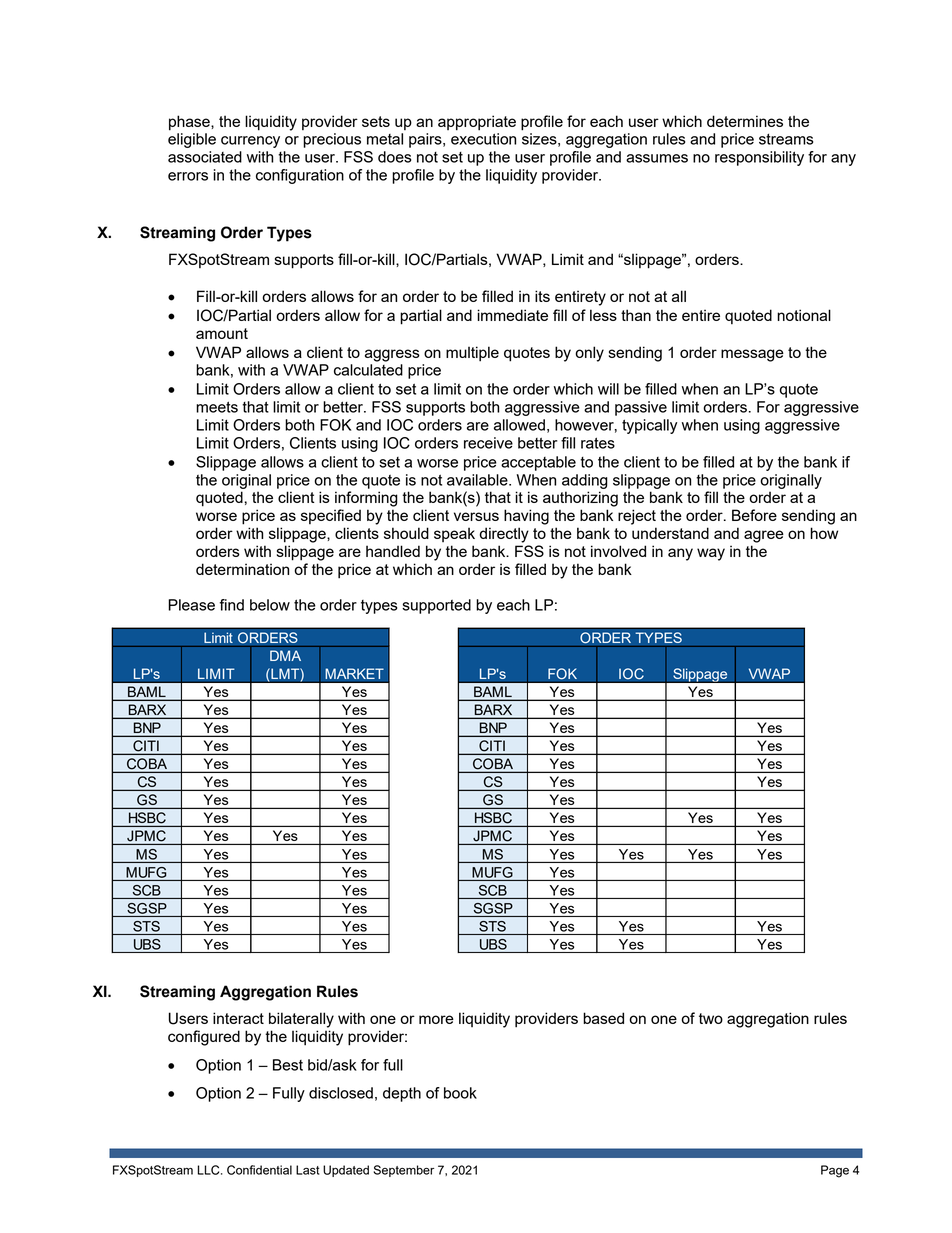 This image has width=952, height=1233. Describe the element at coordinates (478, 480) in the image. I see `available` at that location.
